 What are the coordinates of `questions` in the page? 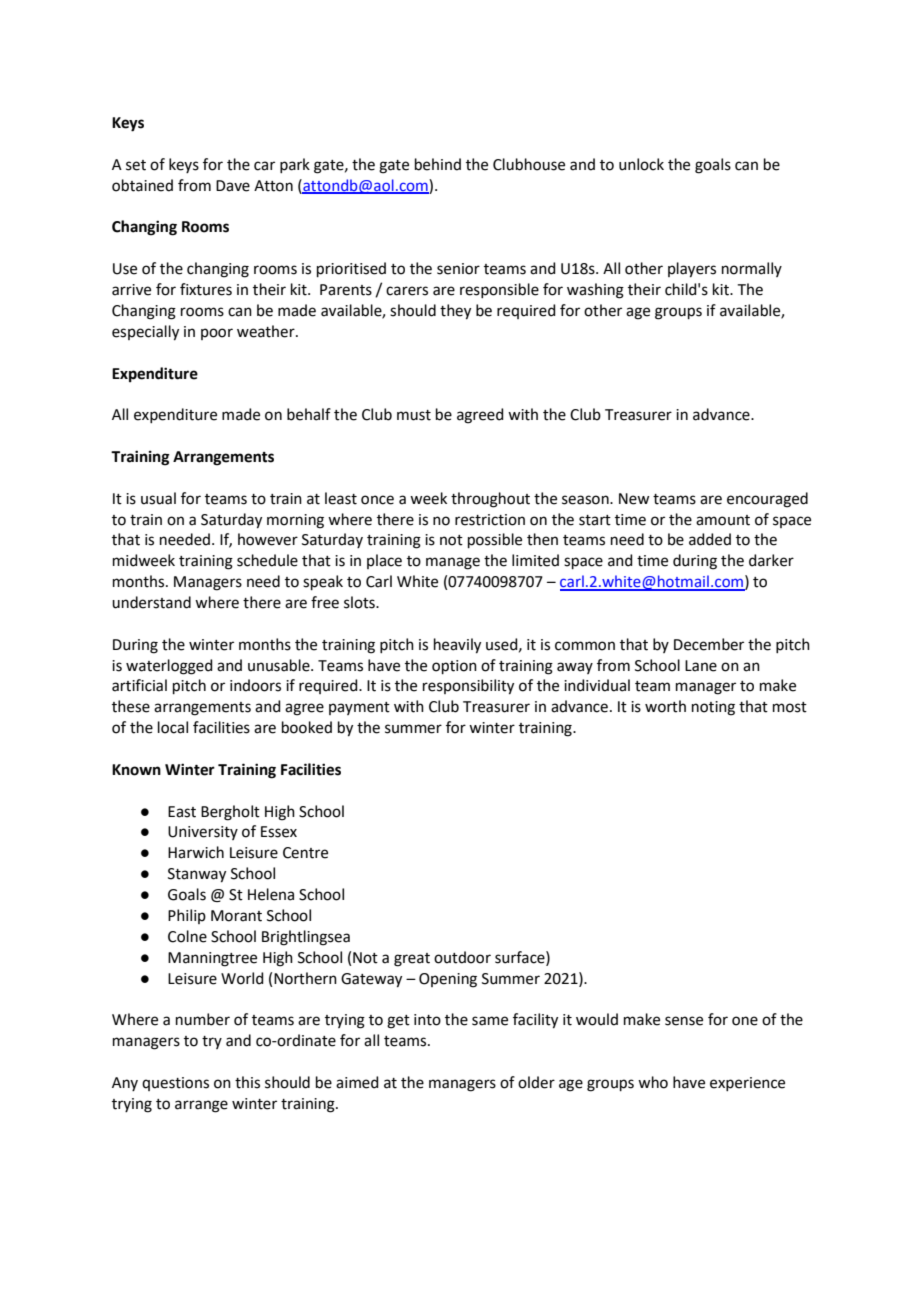 It's located at (175, 1084).
